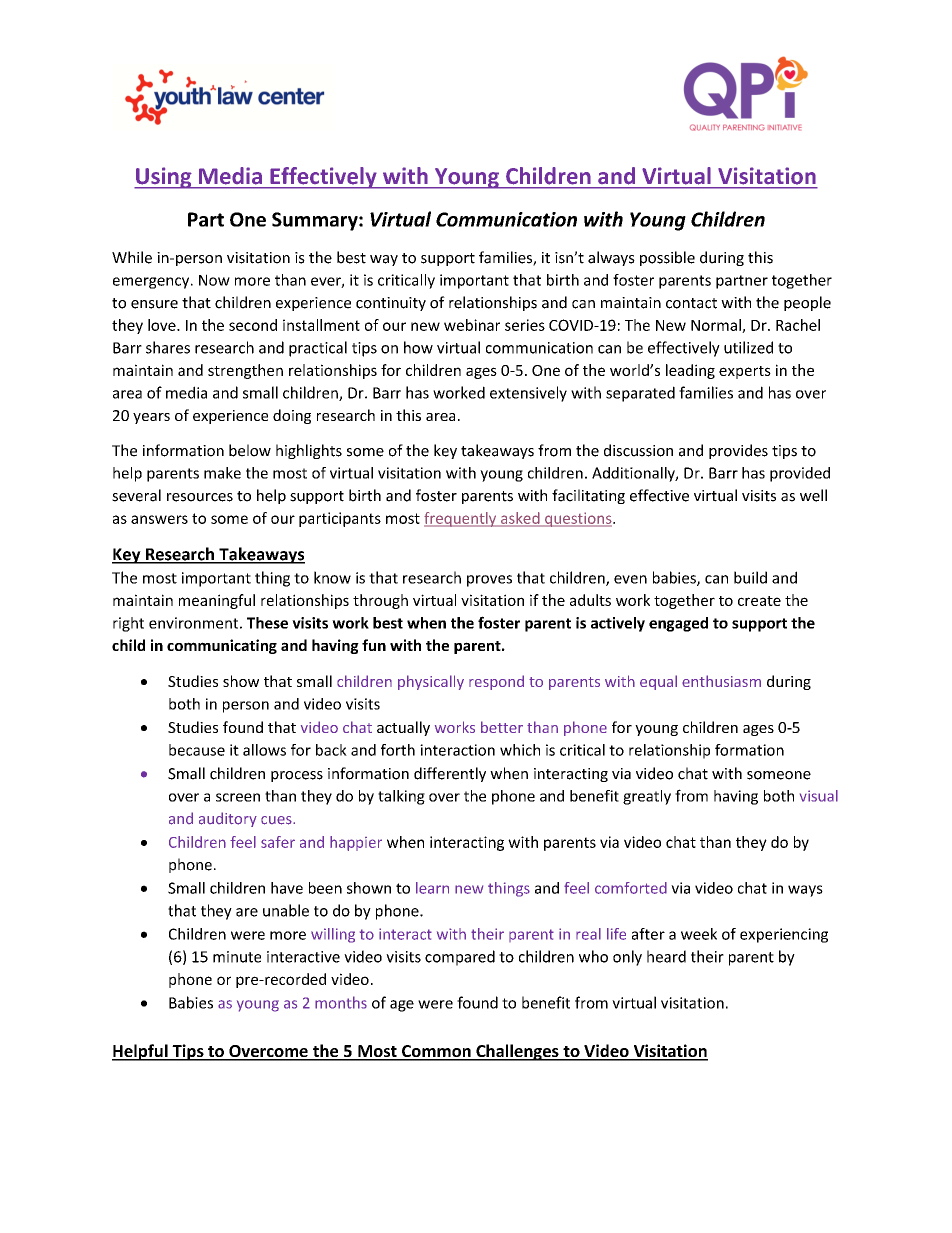 This screenshot has height=1233, width=952. What do you see at coordinates (217, 601) in the screenshot?
I see `meaningful` at bounding box center [217, 601].
